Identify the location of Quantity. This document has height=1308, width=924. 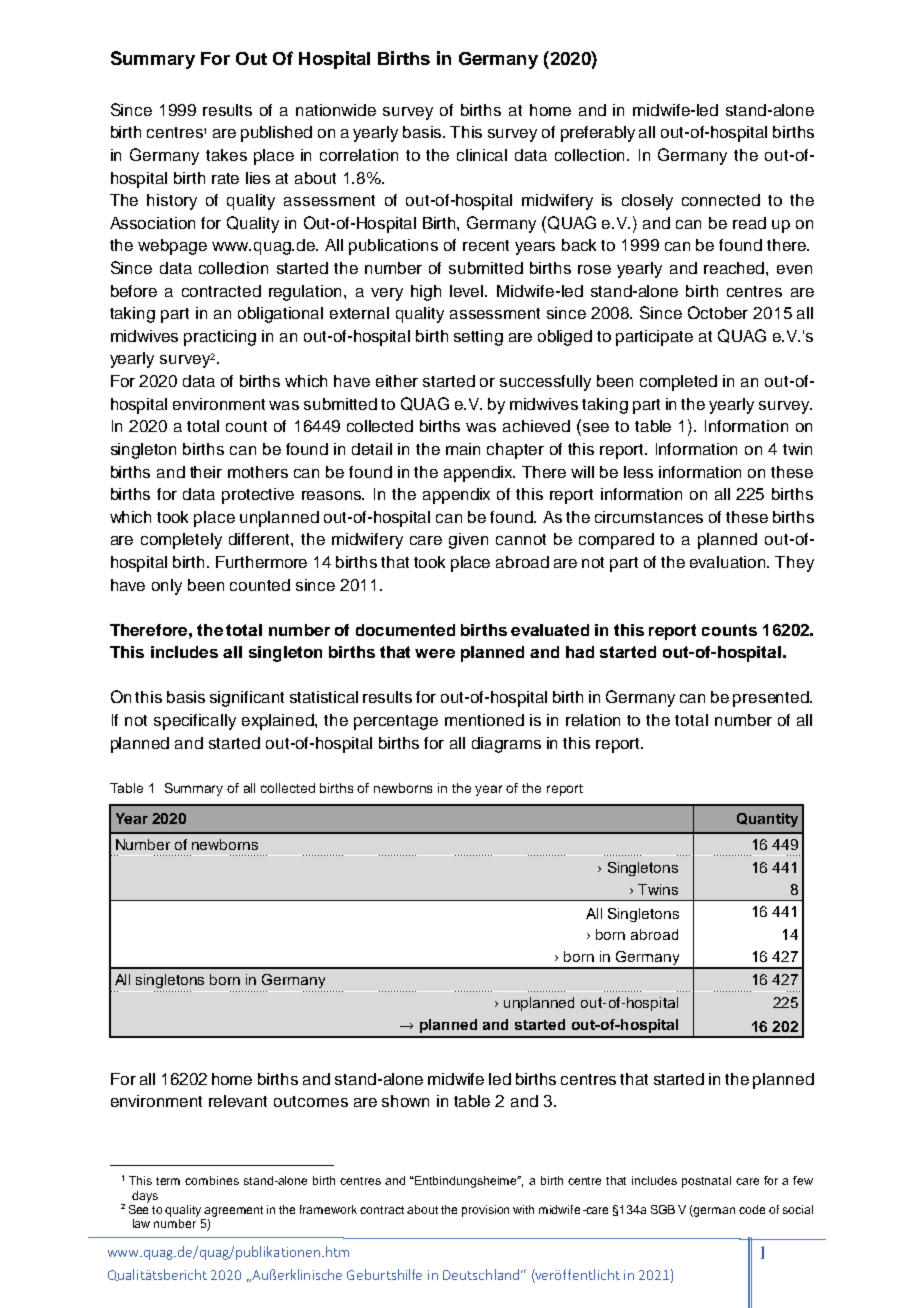
(767, 820).
